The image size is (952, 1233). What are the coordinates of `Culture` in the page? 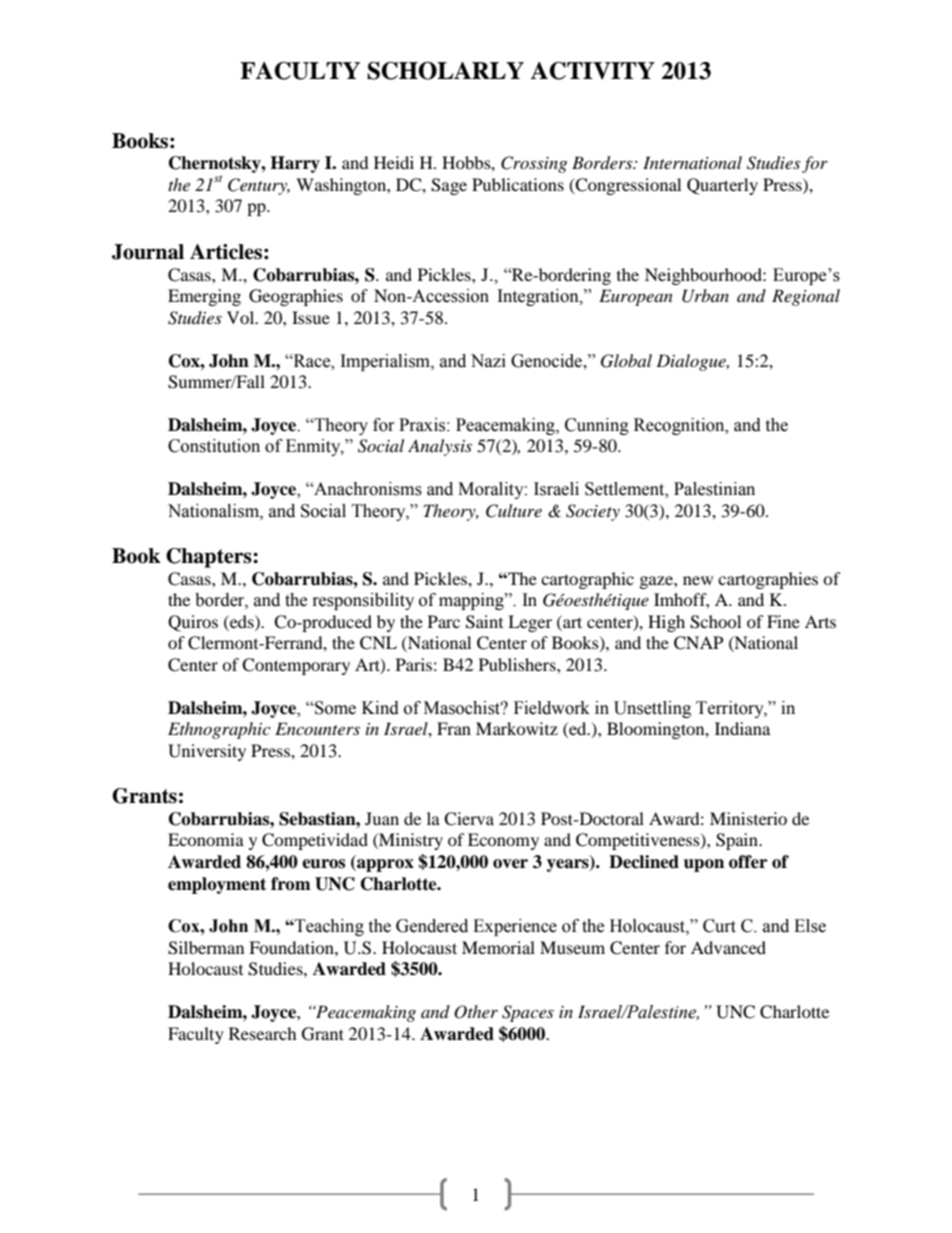 It's located at (514, 511).
